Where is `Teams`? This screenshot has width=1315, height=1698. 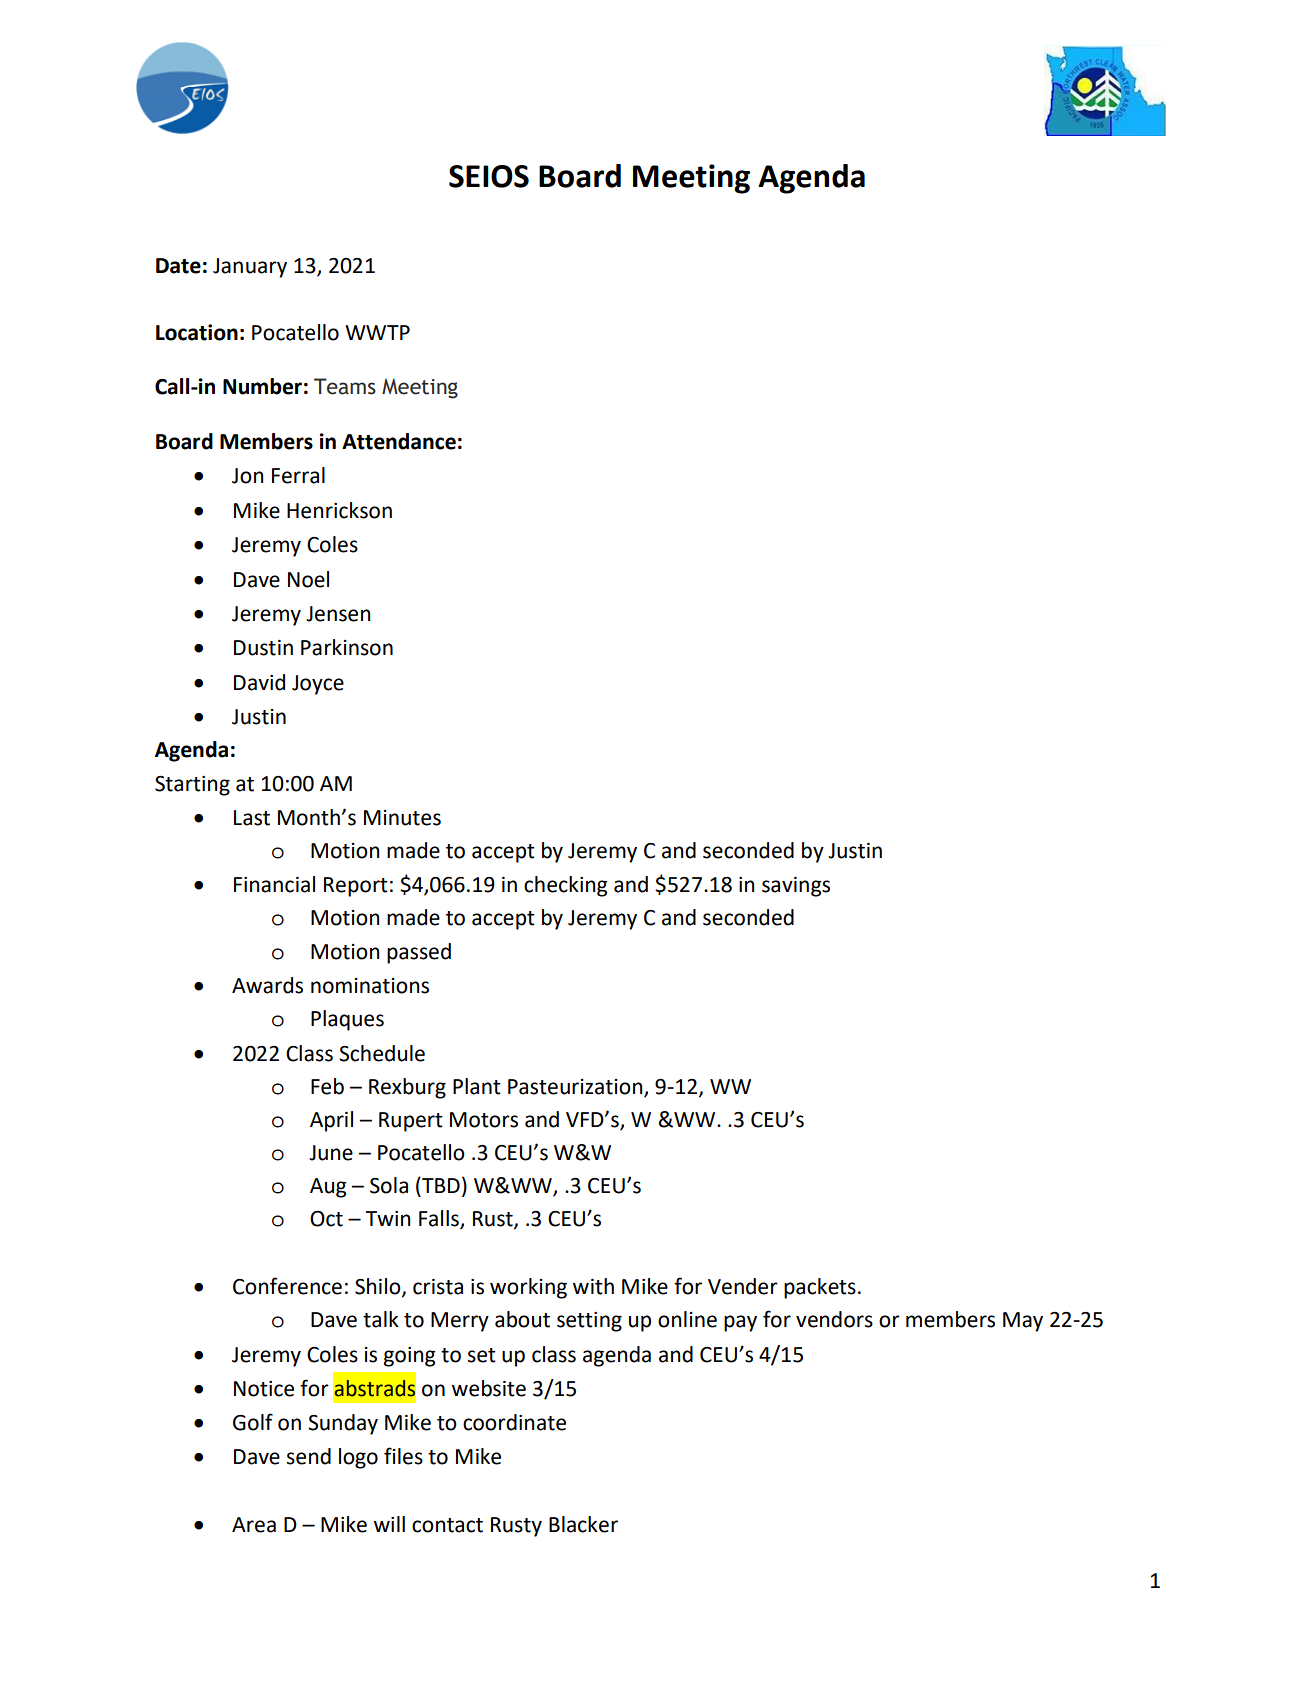
Teams is located at coordinates (345, 386).
